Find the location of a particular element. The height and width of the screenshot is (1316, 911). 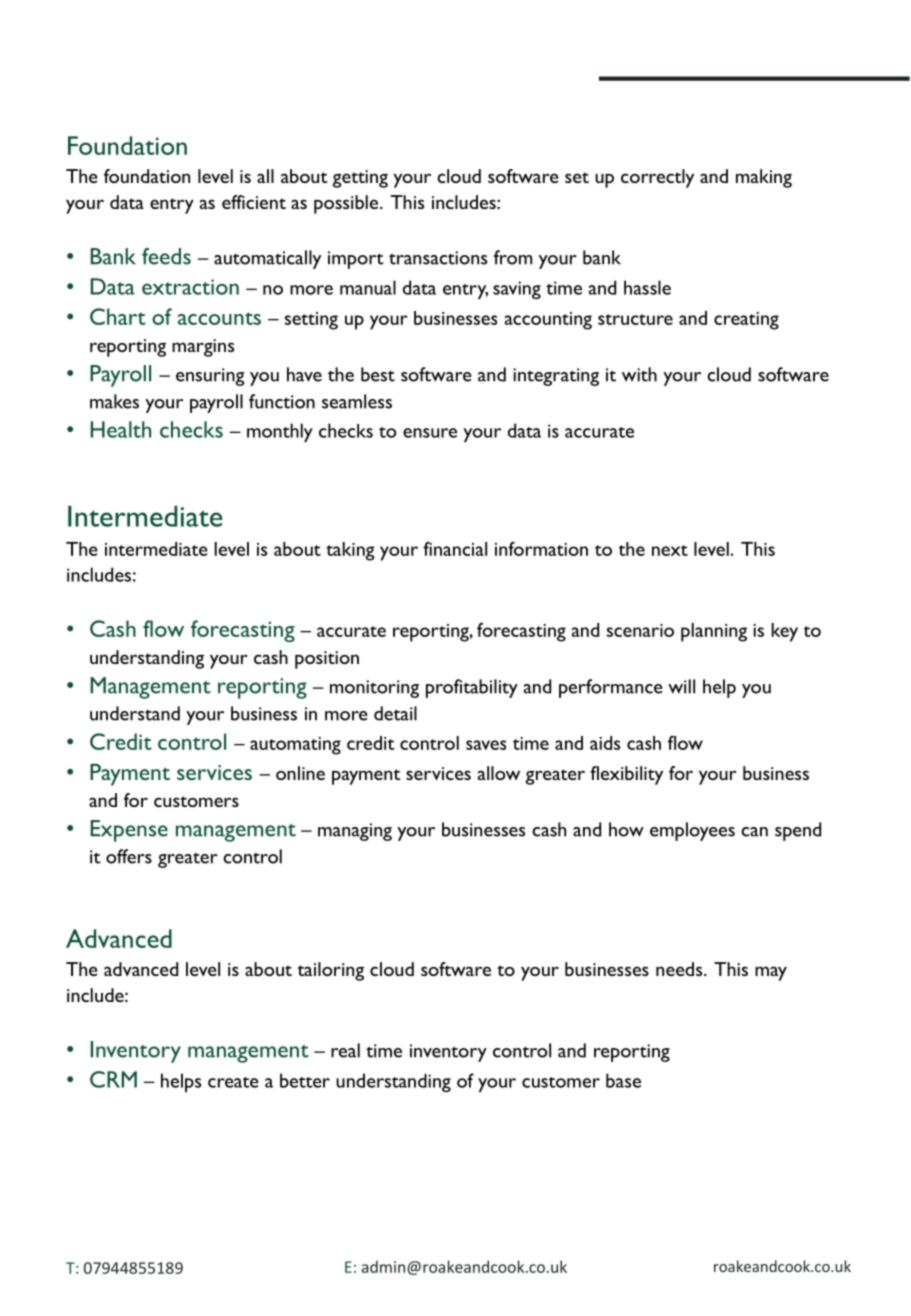

real is located at coordinates (345, 1050).
